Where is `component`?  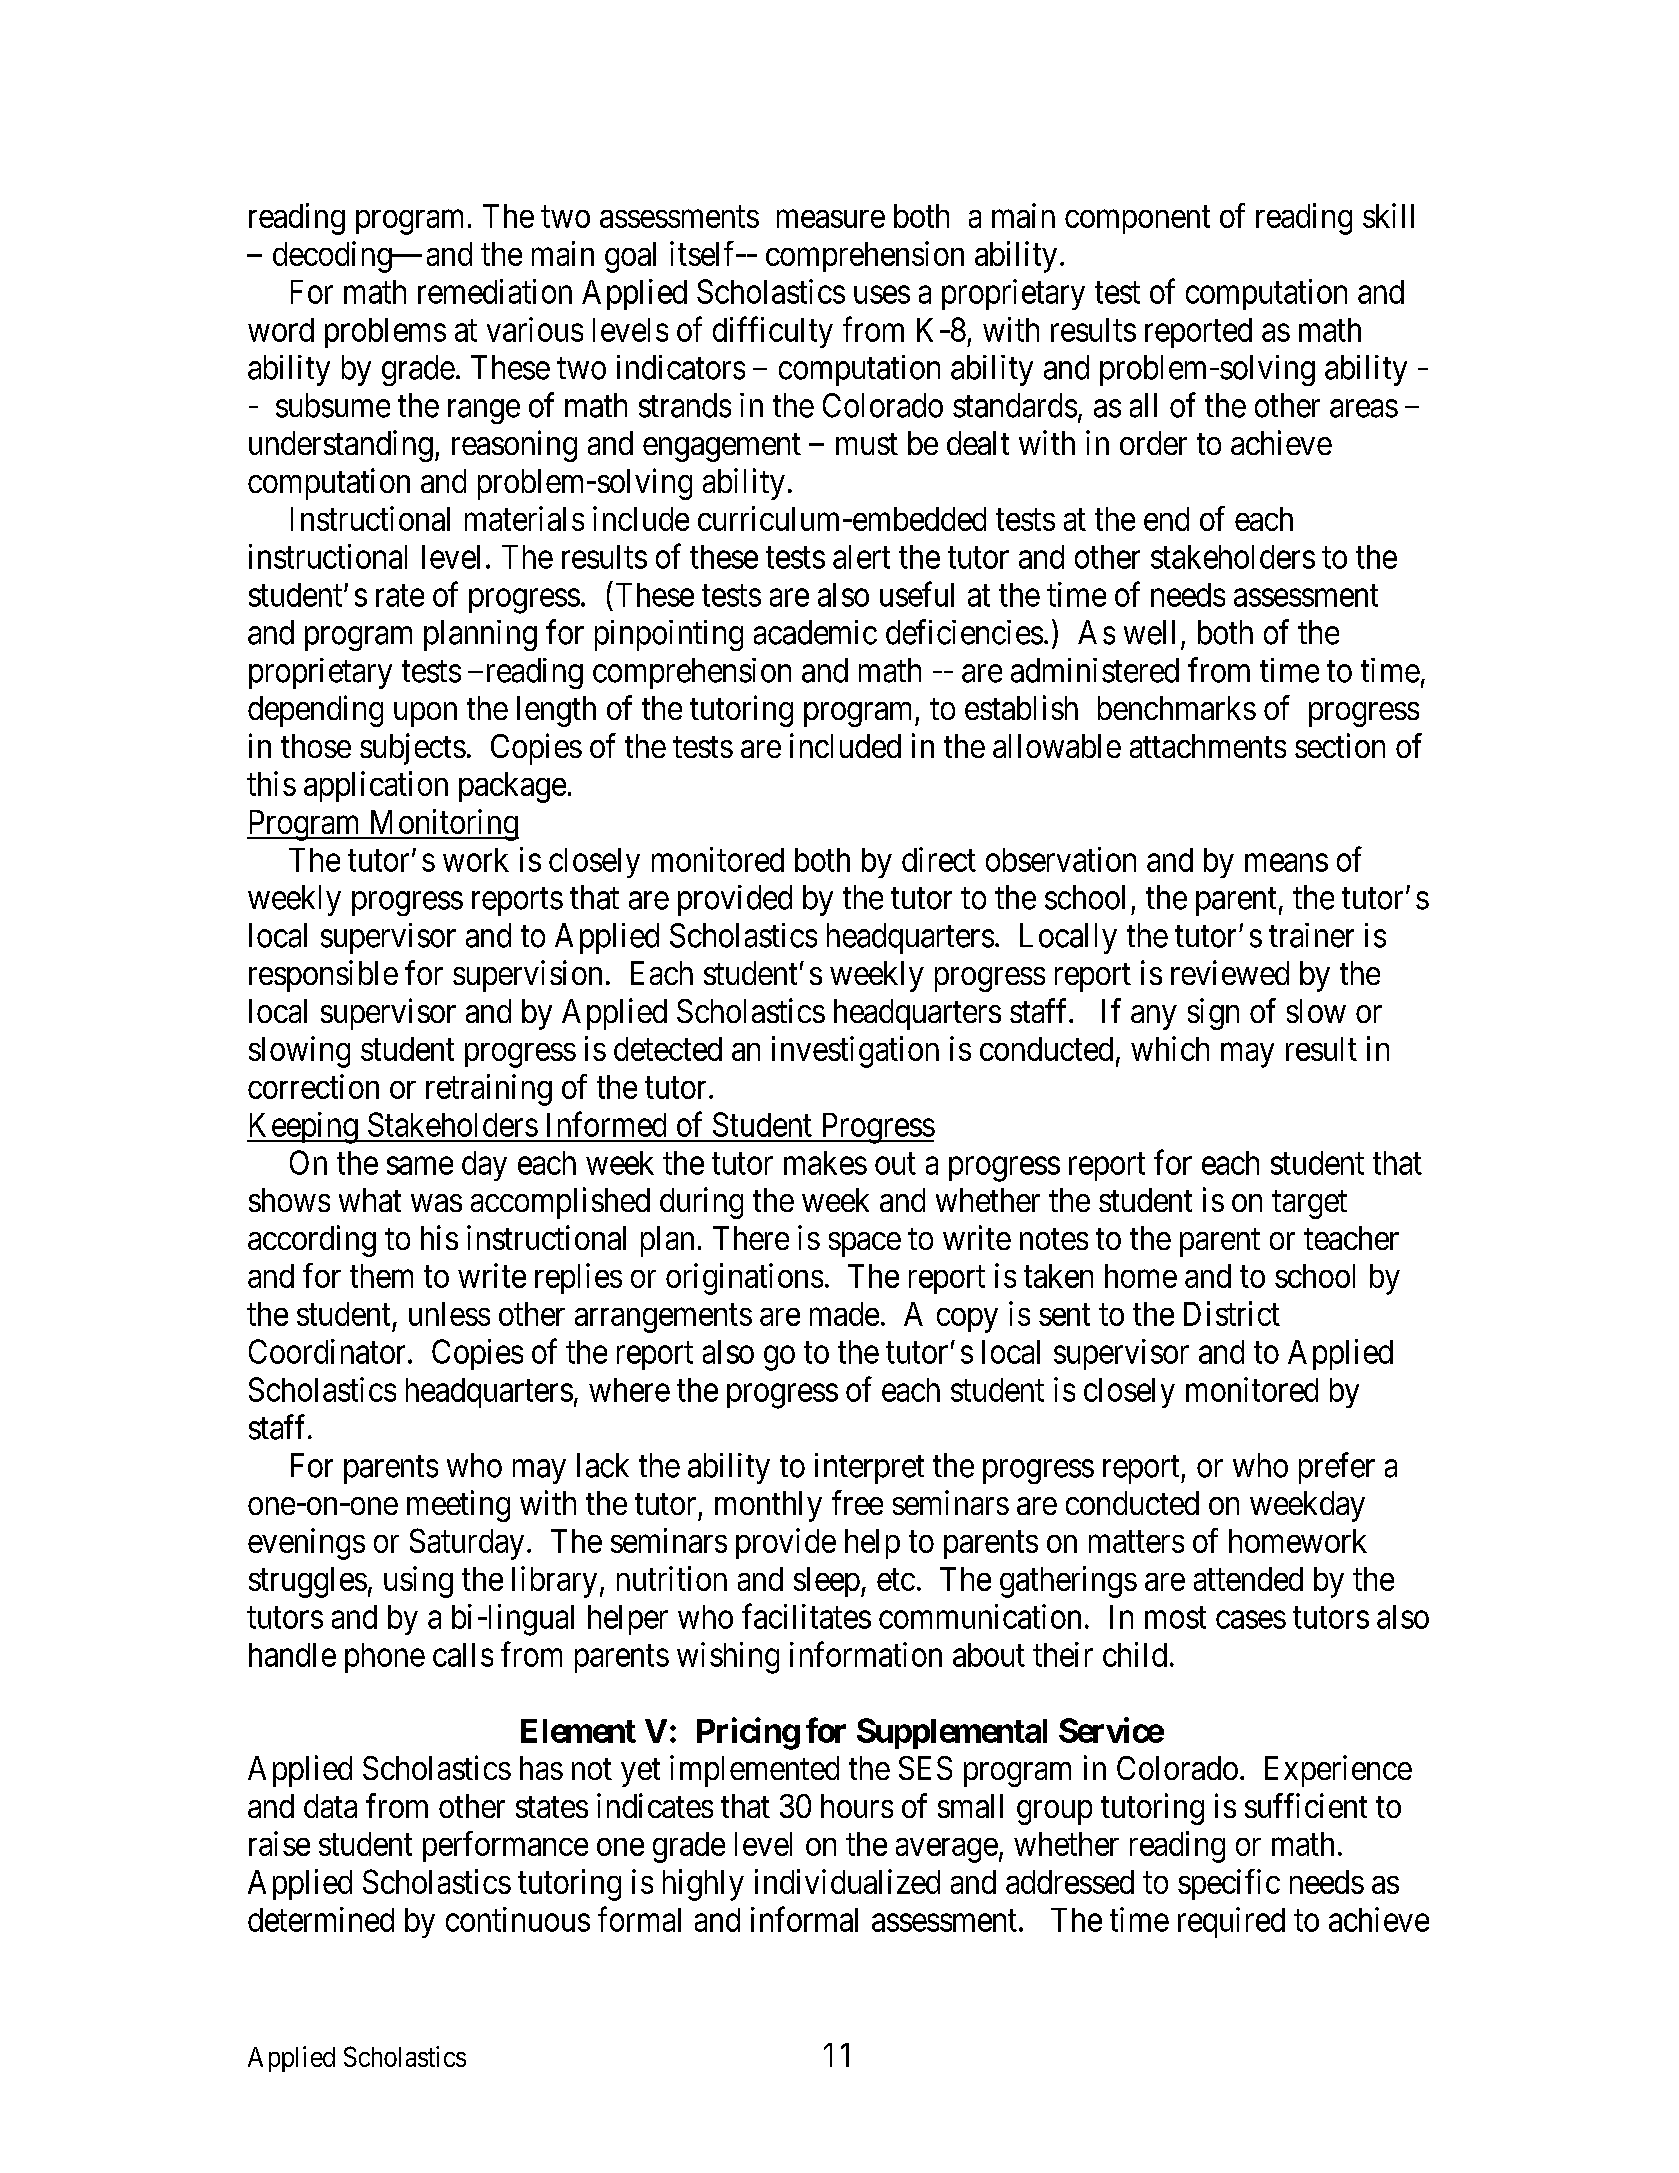
component is located at coordinates (1137, 220).
